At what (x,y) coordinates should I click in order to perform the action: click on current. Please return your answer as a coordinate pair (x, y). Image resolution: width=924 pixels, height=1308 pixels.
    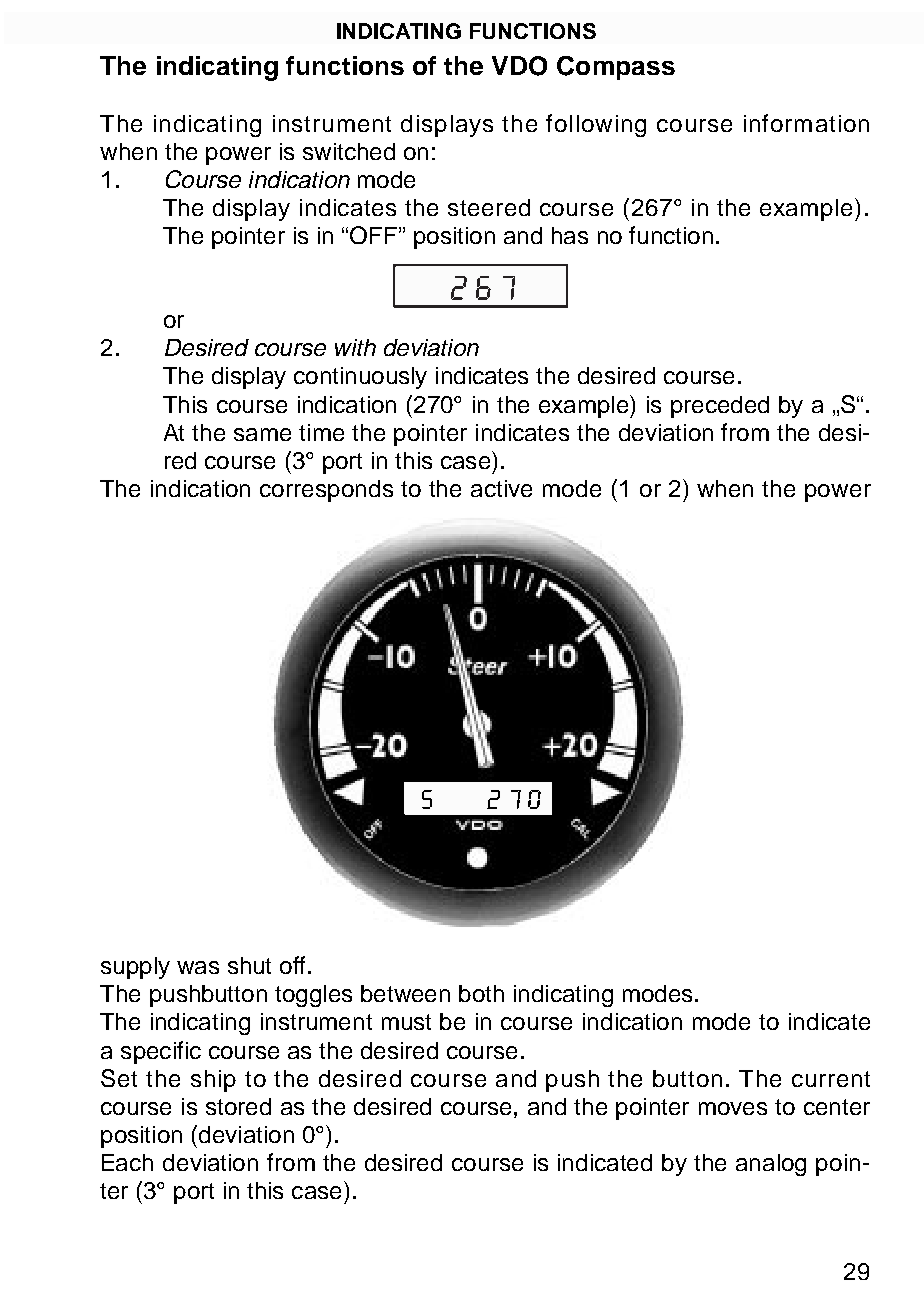
    Looking at the image, I should click on (831, 1079).
